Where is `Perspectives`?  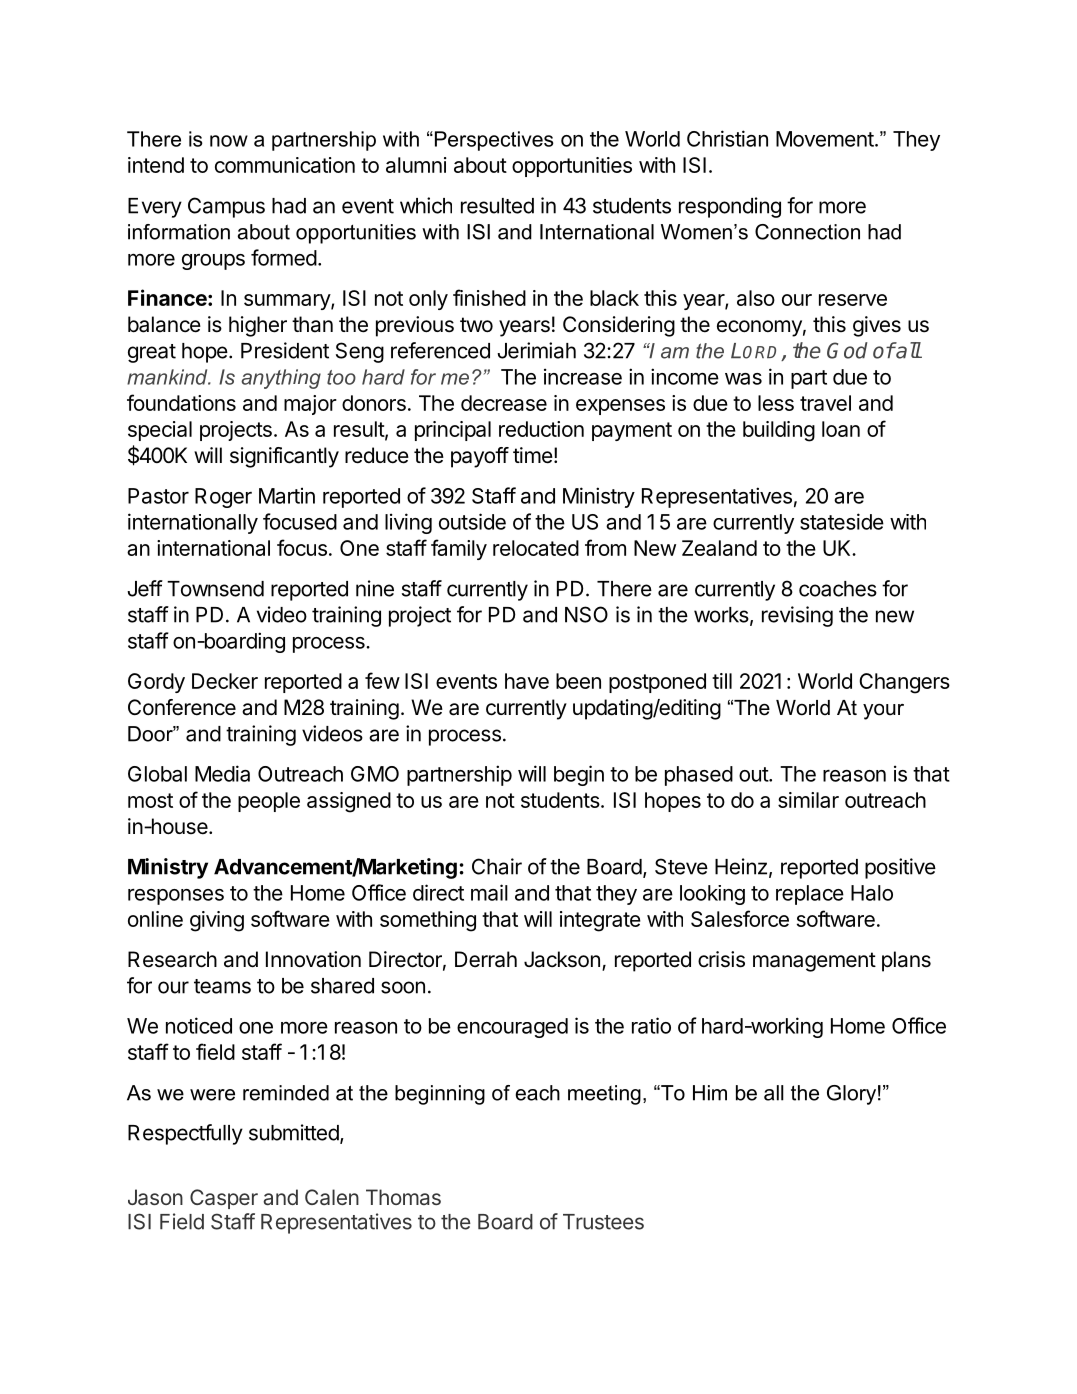
Perspectives is located at coordinates (493, 141).
